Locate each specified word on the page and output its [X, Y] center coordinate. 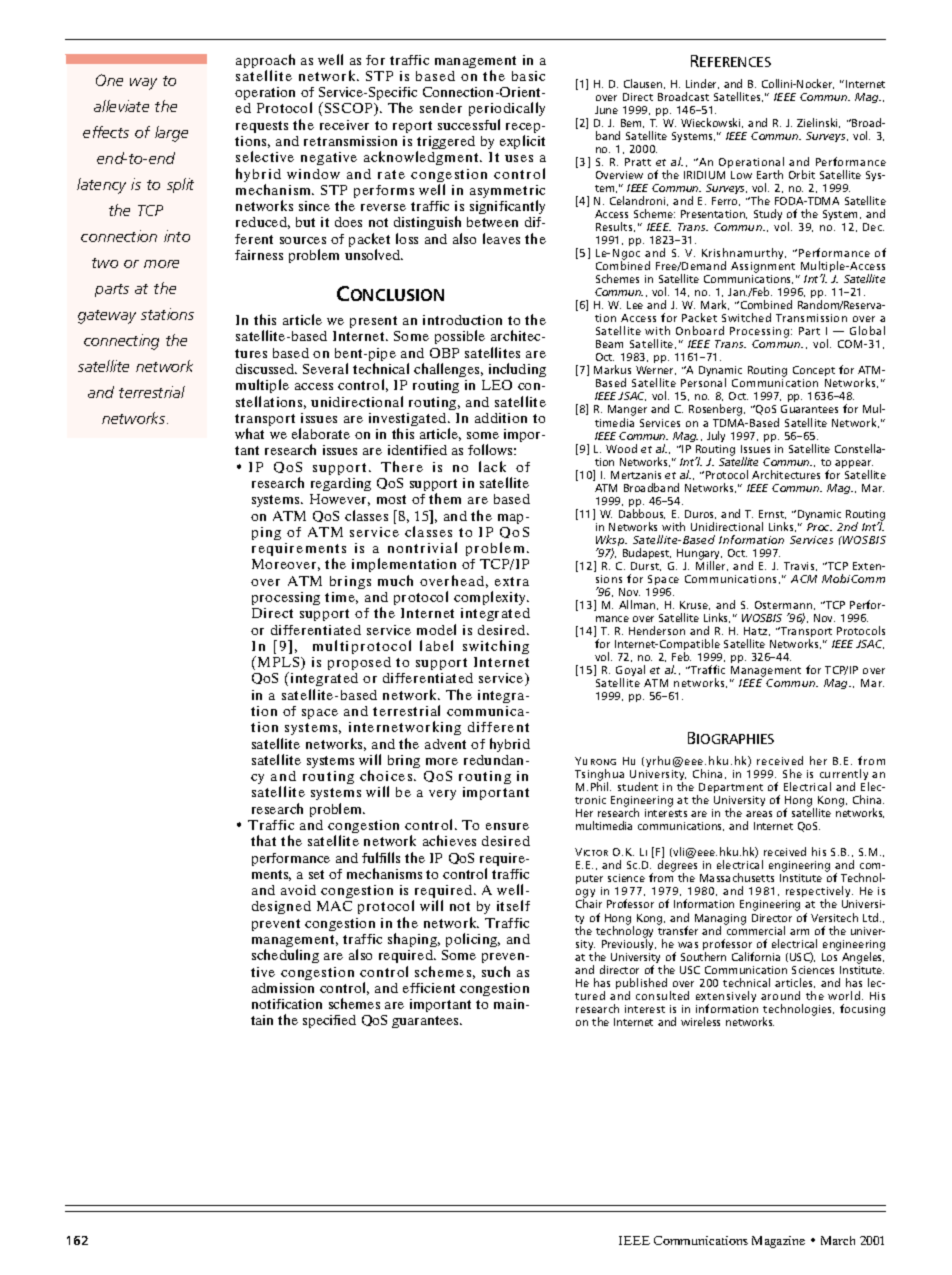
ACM [804, 579]
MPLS [280, 663]
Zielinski [818, 123]
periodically [507, 111]
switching [496, 647]
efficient [429, 988]
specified [329, 1021]
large [171, 134]
